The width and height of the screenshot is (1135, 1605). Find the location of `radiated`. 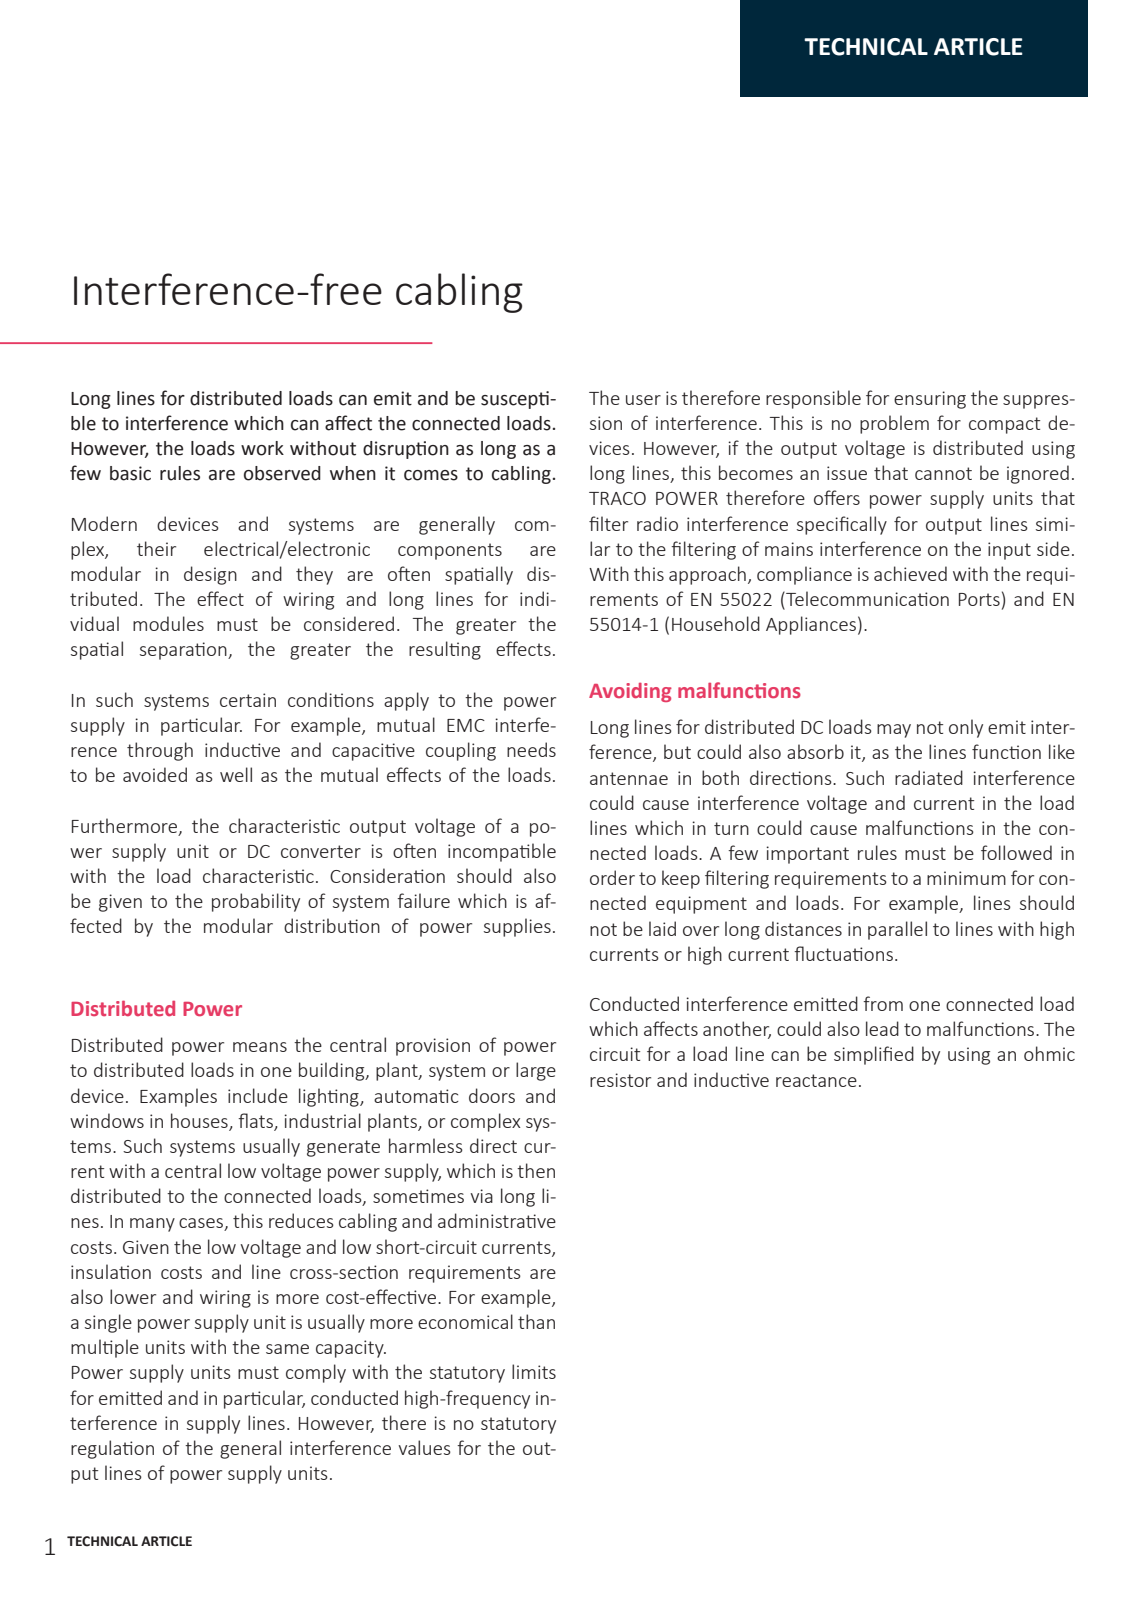

radiated is located at coordinates (929, 777).
